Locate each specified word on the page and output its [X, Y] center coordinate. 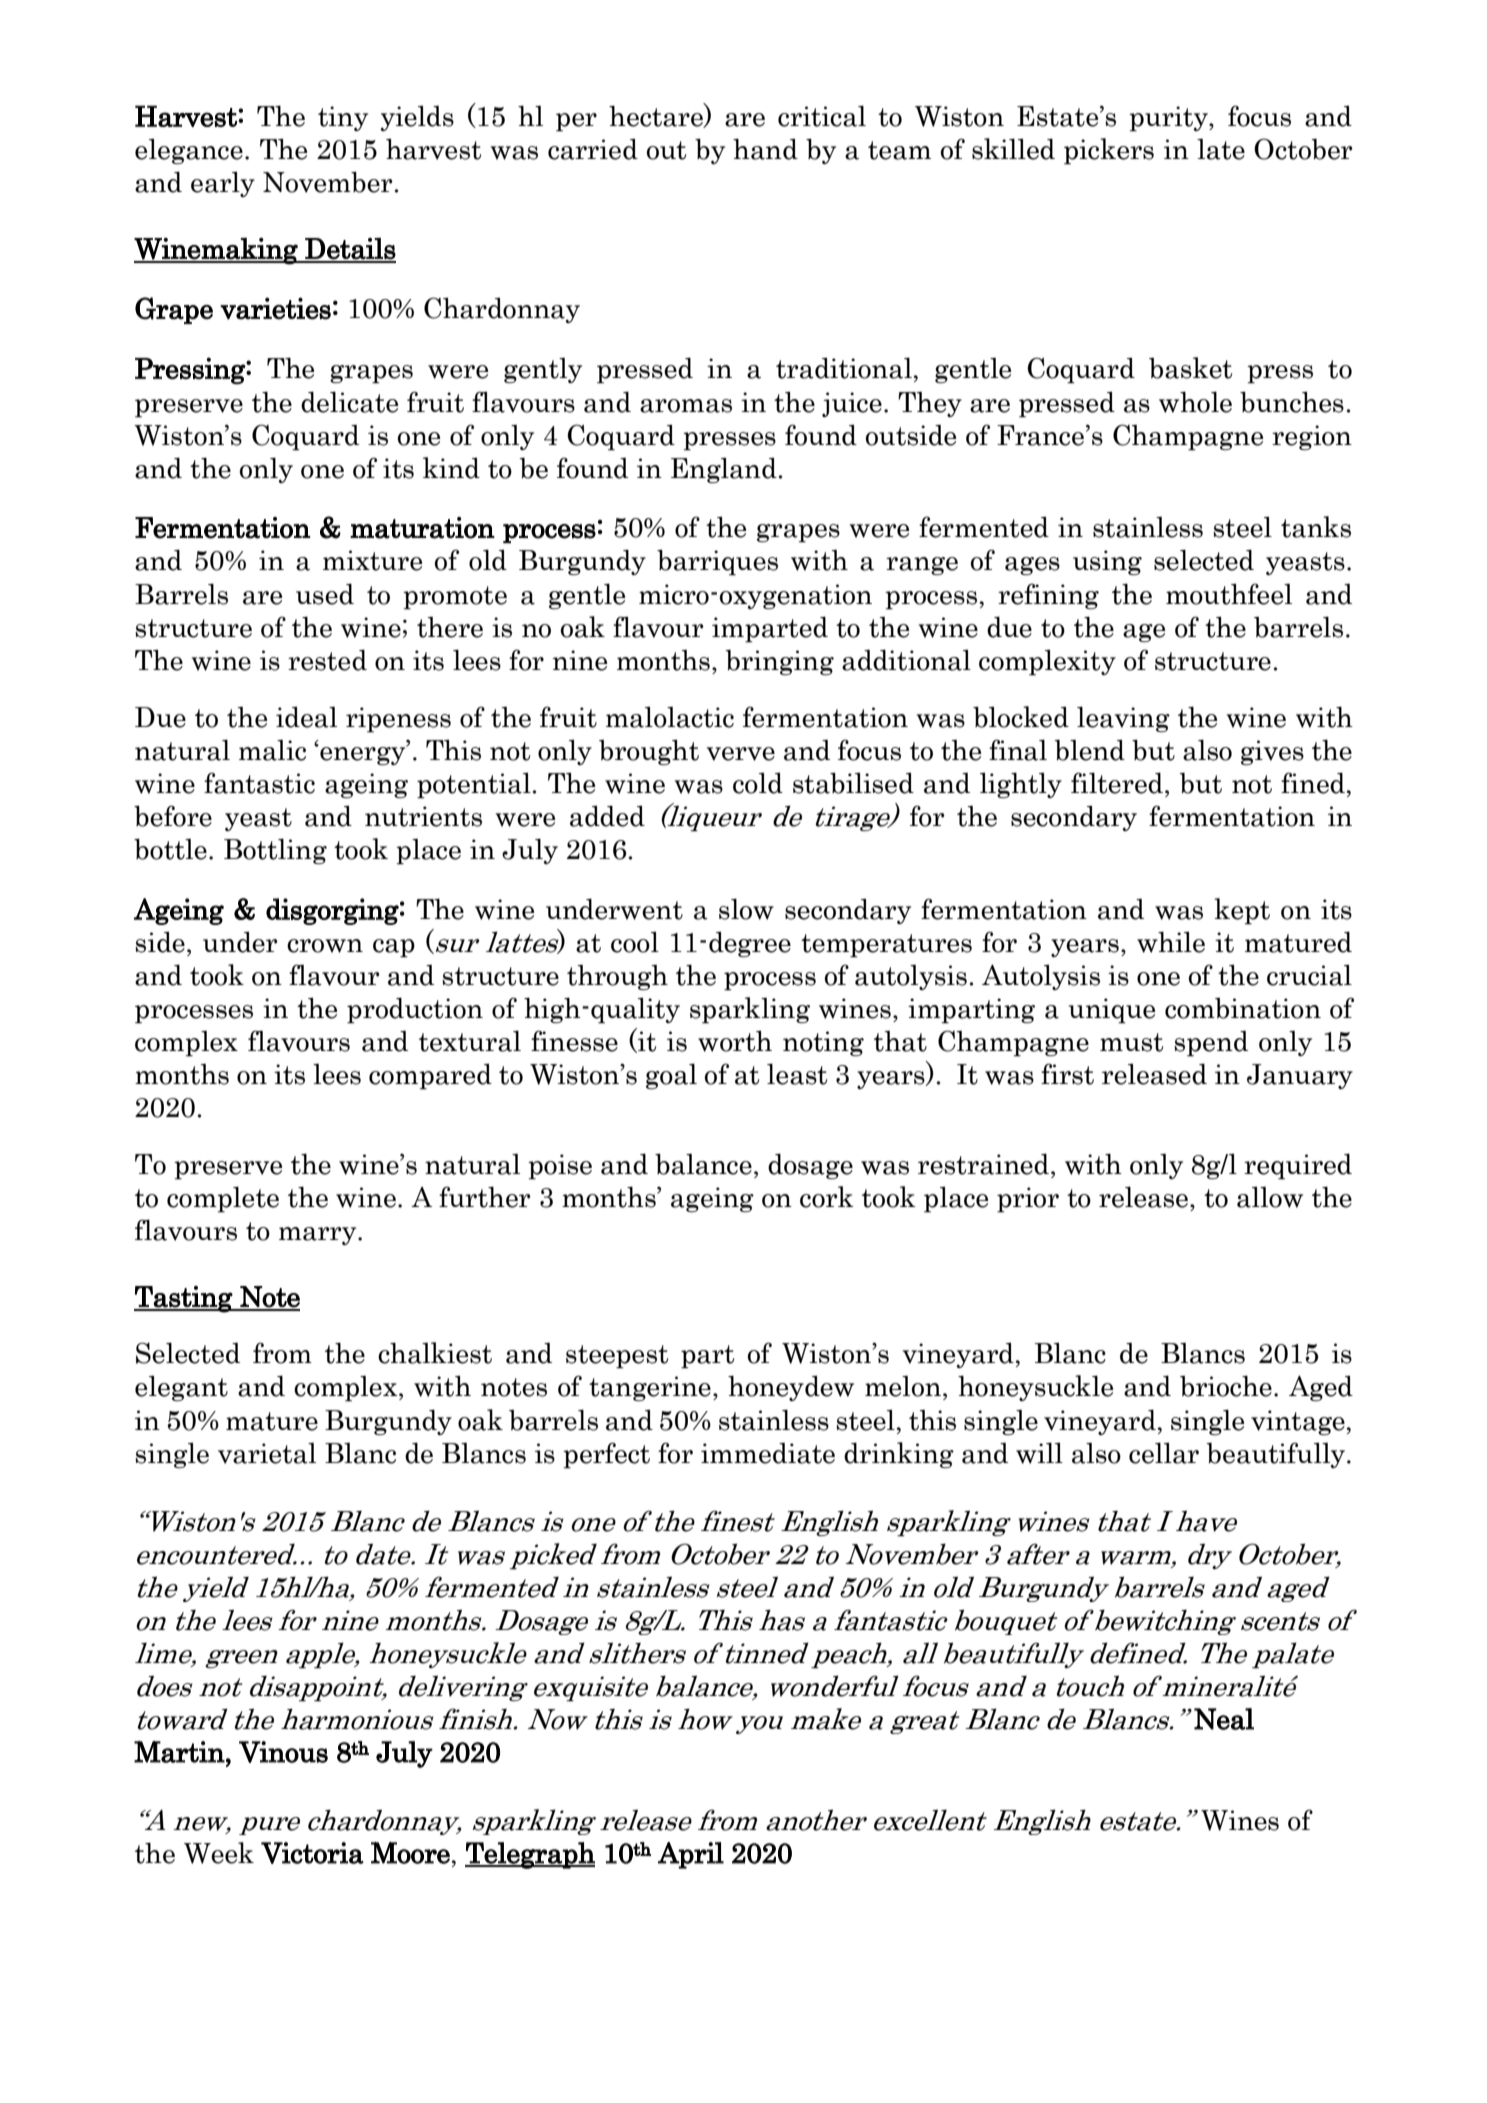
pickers [1109, 151]
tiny [343, 118]
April [691, 1855]
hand [765, 149]
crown [325, 946]
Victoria [312, 1853]
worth [735, 1041]
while [1171, 942]
